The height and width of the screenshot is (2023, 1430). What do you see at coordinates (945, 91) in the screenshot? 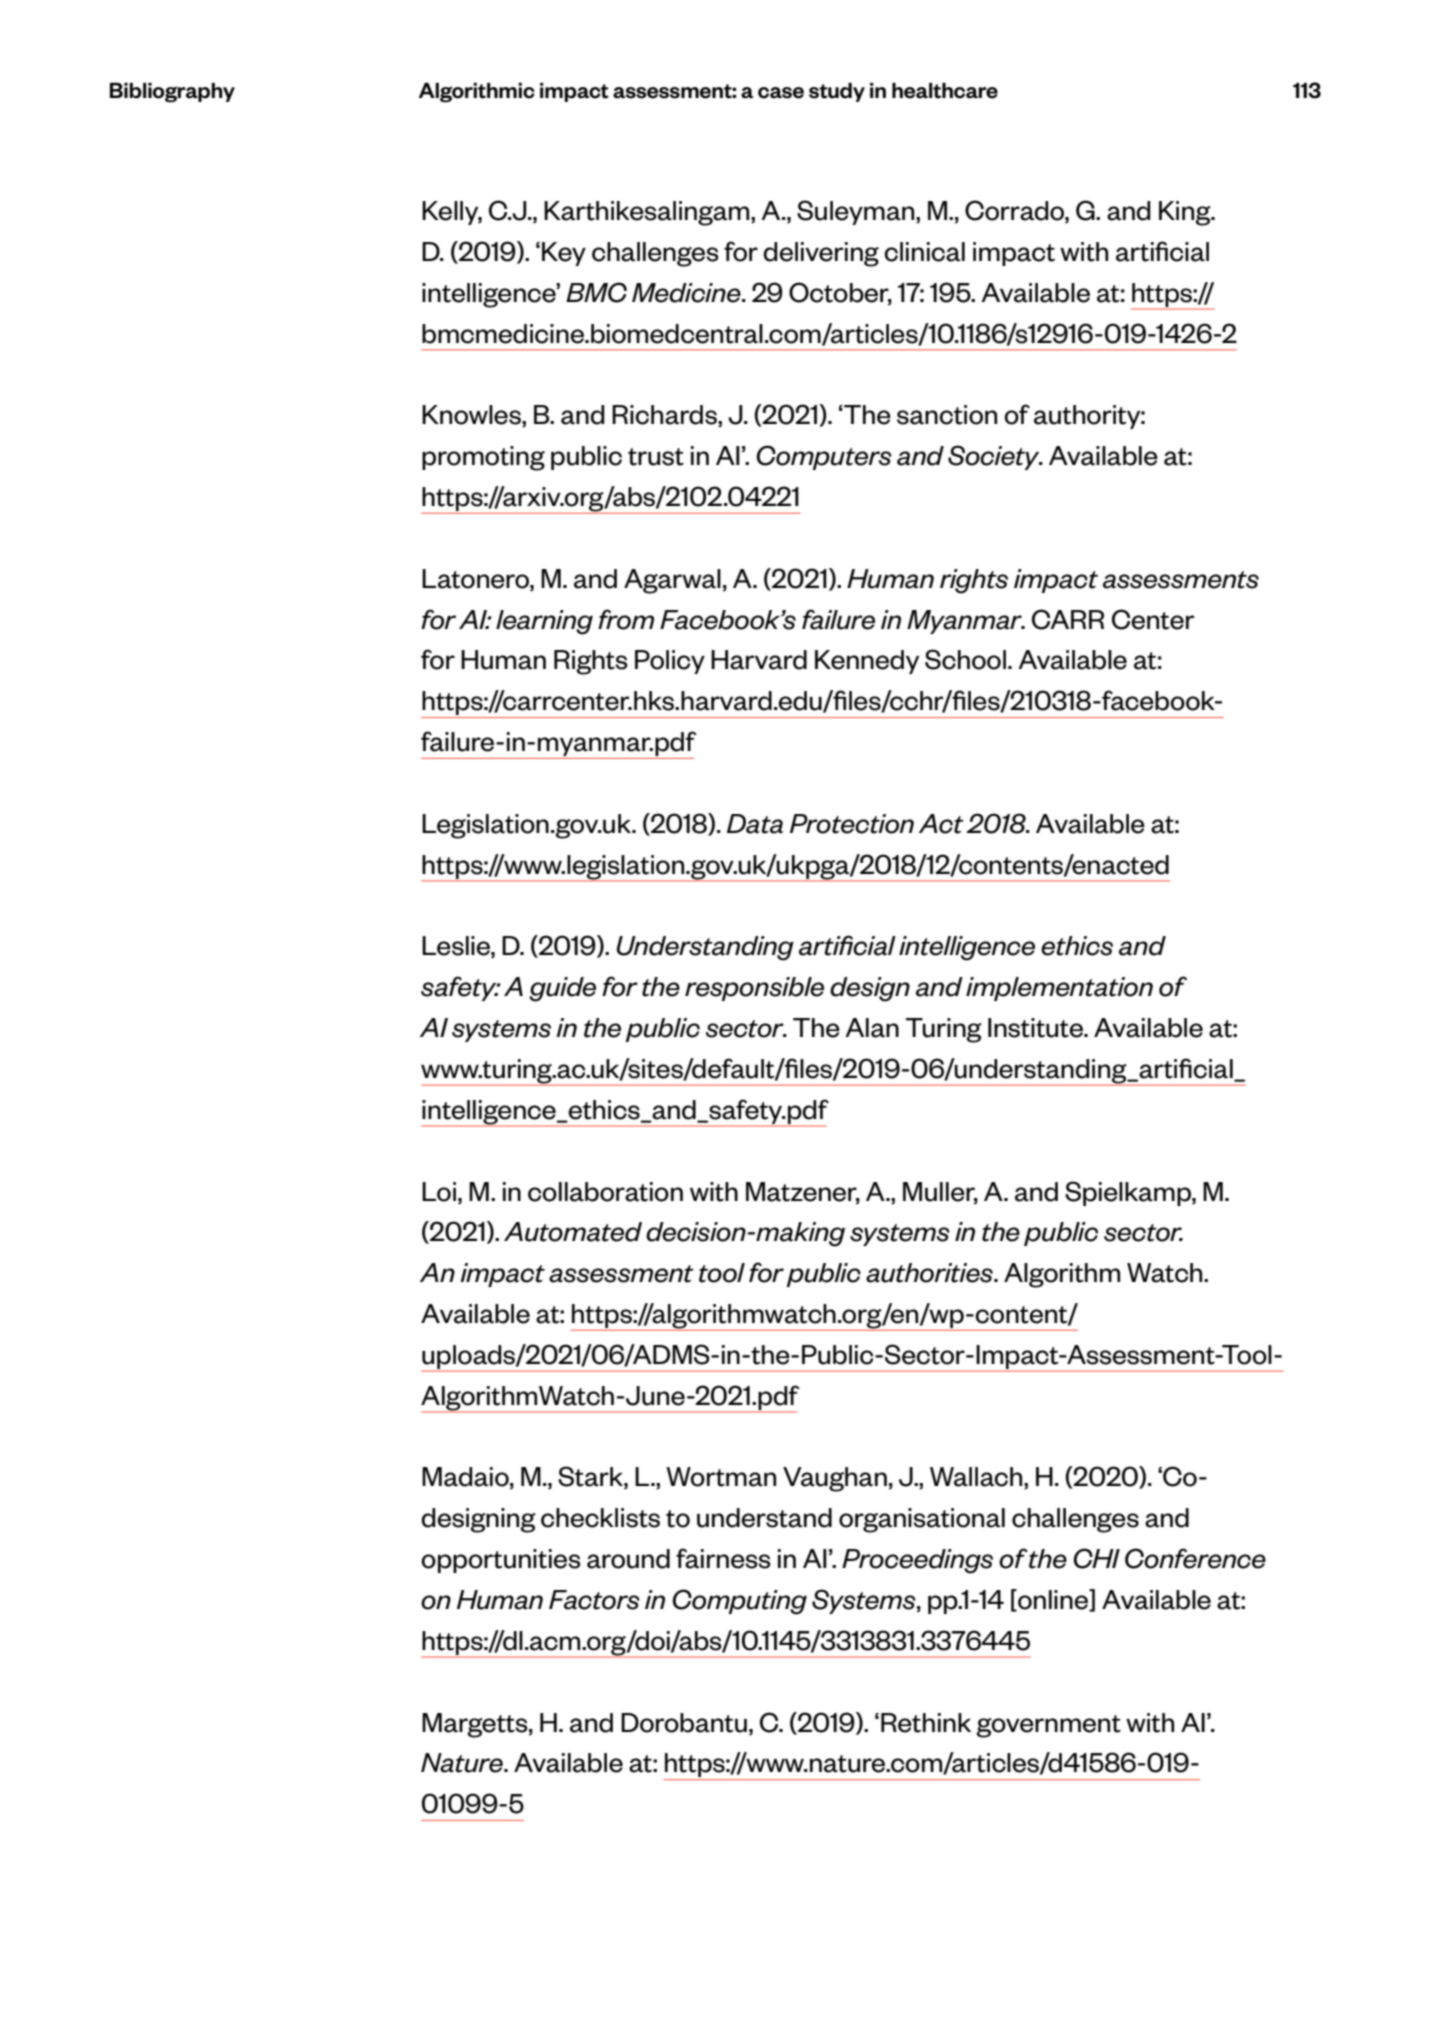
I see `healthcare` at bounding box center [945, 91].
